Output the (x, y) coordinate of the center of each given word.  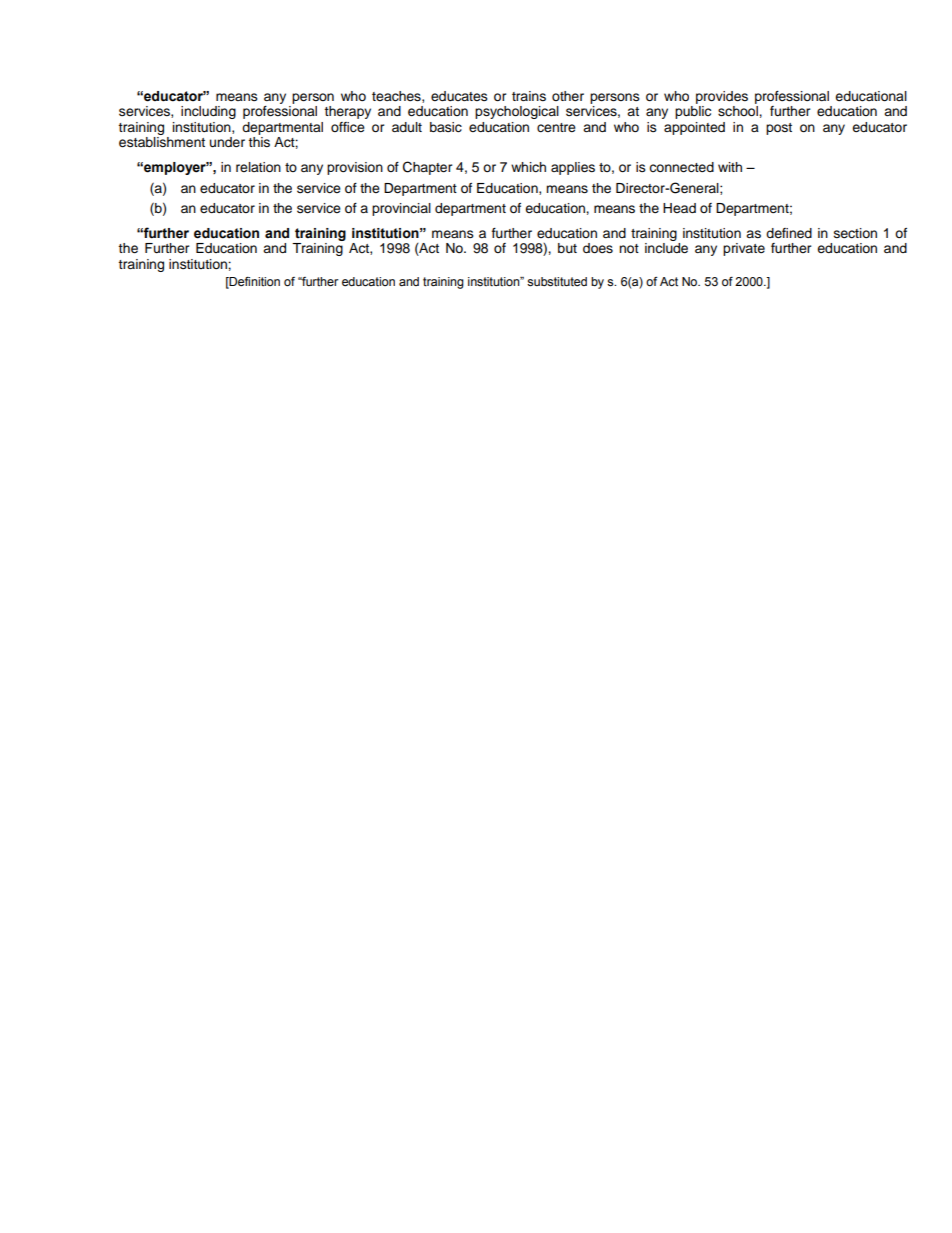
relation (258, 167)
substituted (557, 282)
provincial (401, 209)
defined (789, 233)
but (567, 248)
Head (679, 208)
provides (722, 97)
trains (529, 96)
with (730, 167)
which (528, 167)
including (208, 112)
